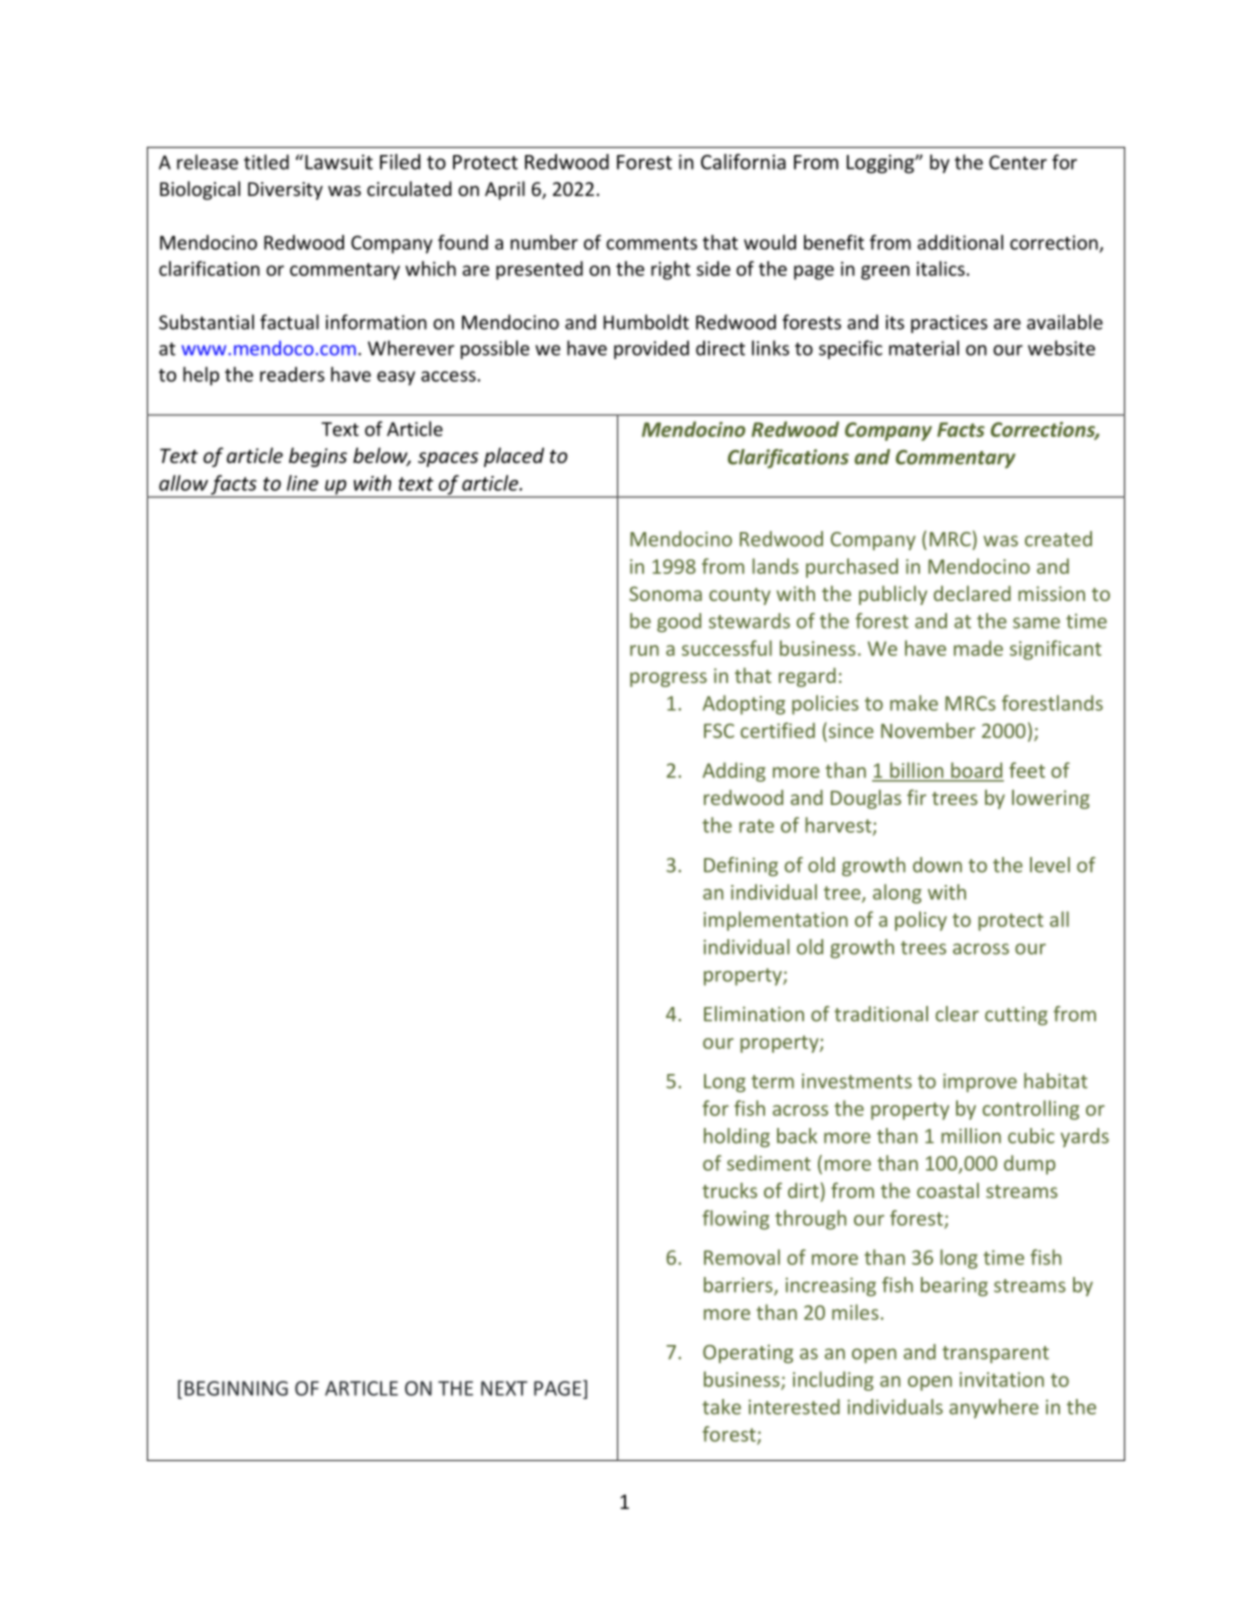  What do you see at coordinates (665, 593) in the document?
I see `Sonoma` at bounding box center [665, 593].
